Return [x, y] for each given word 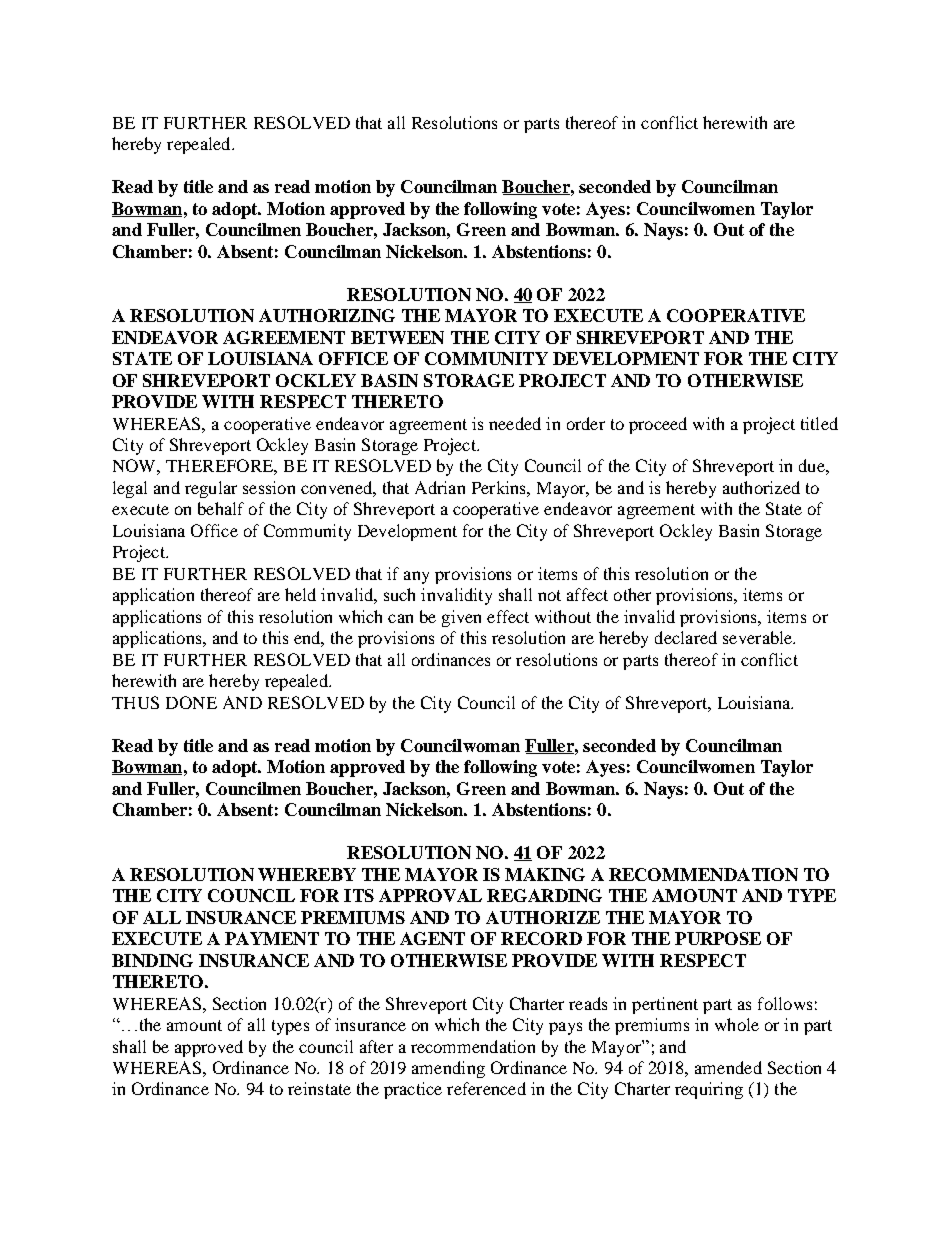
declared [686, 637]
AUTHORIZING [327, 315]
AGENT [432, 938]
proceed [658, 425]
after [376, 1046]
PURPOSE [718, 938]
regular [211, 489]
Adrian [440, 487]
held [300, 594]
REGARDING [544, 895]
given [461, 618]
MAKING [545, 874]
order [586, 423]
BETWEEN [397, 337]
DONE [191, 702]
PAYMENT [272, 938]
